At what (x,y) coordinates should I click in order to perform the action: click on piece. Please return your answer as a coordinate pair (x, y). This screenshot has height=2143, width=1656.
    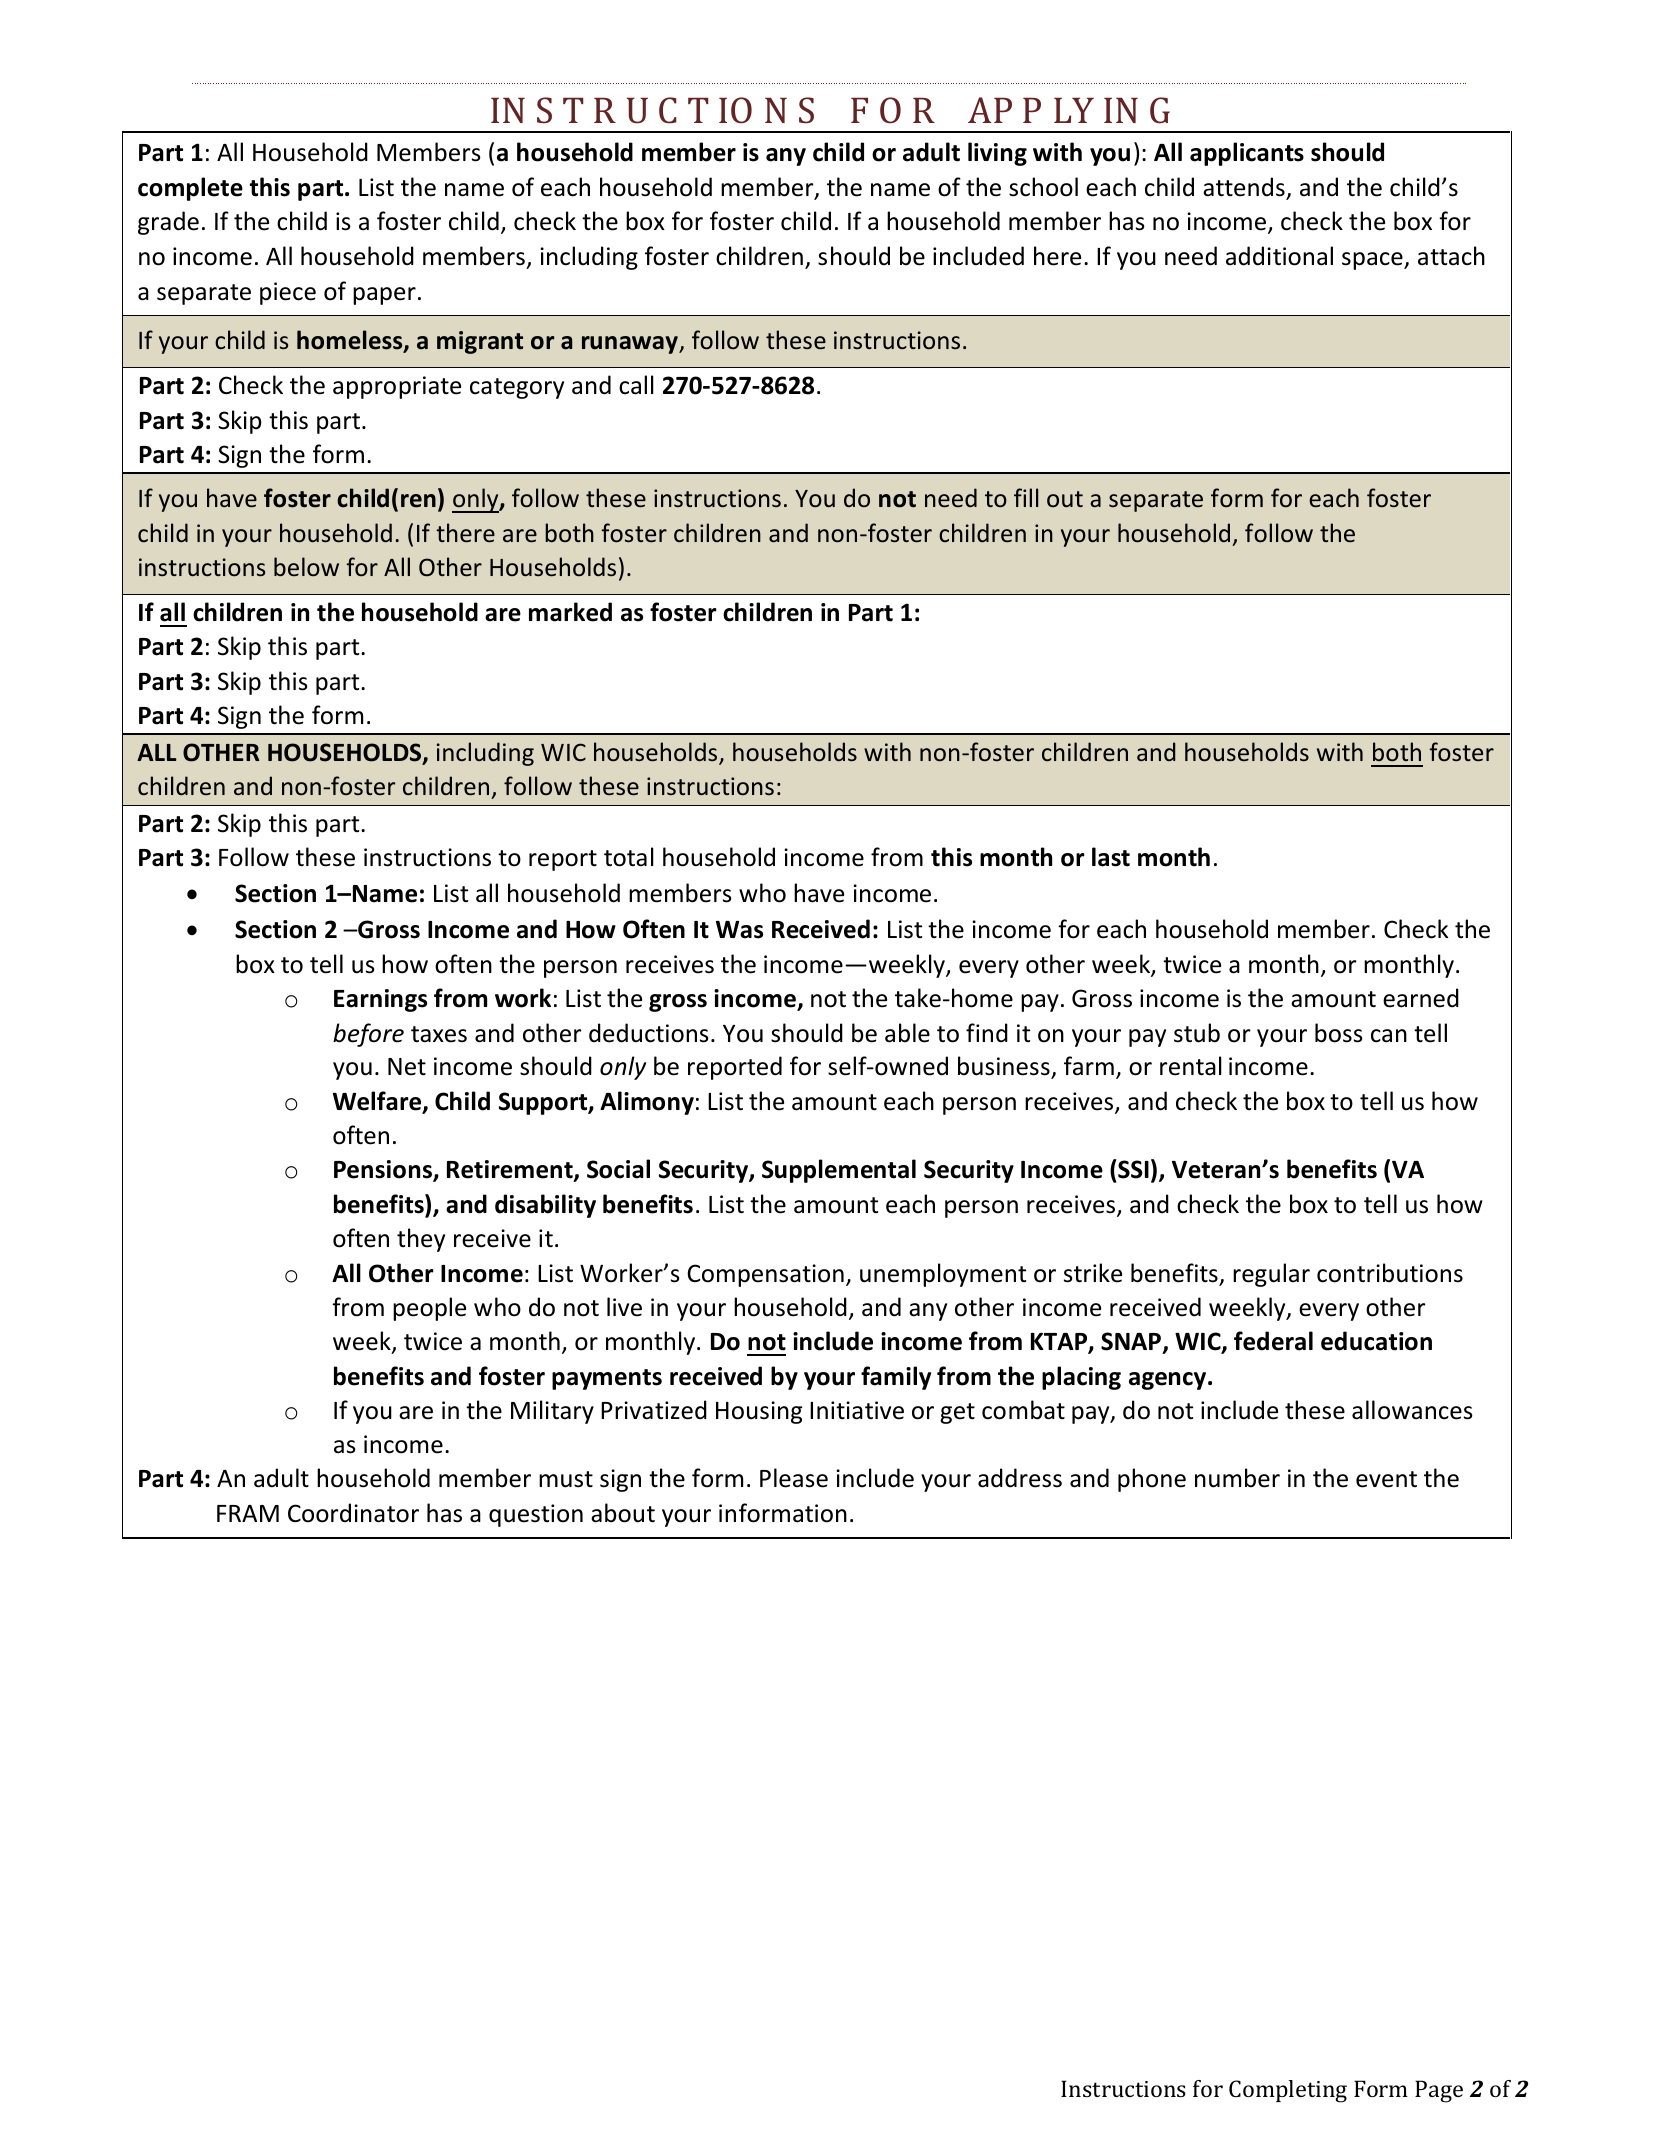
    Looking at the image, I should click on (288, 293).
